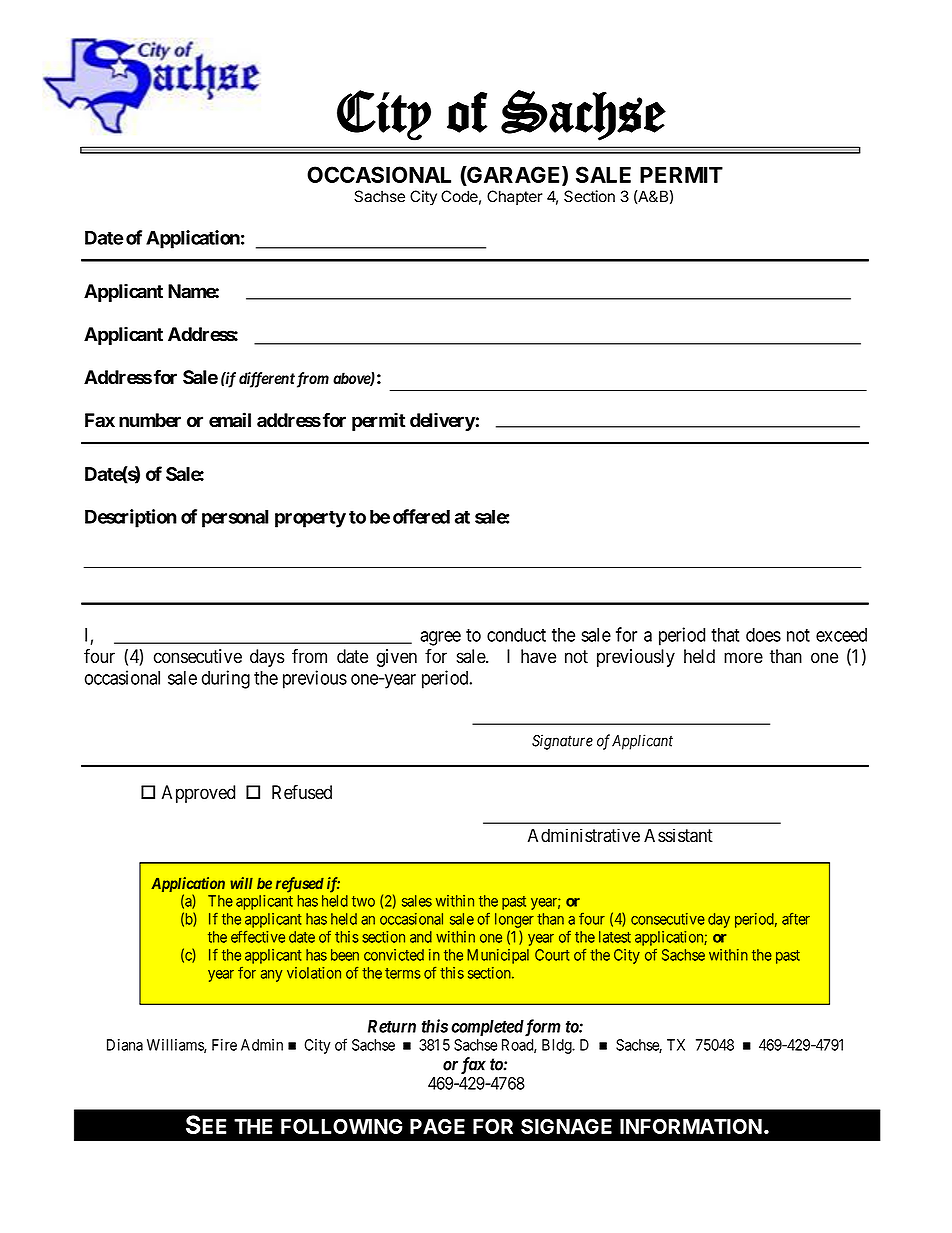 This image has height=1233, width=952. Describe the element at coordinates (421, 516) in the image. I see `offered` at that location.
